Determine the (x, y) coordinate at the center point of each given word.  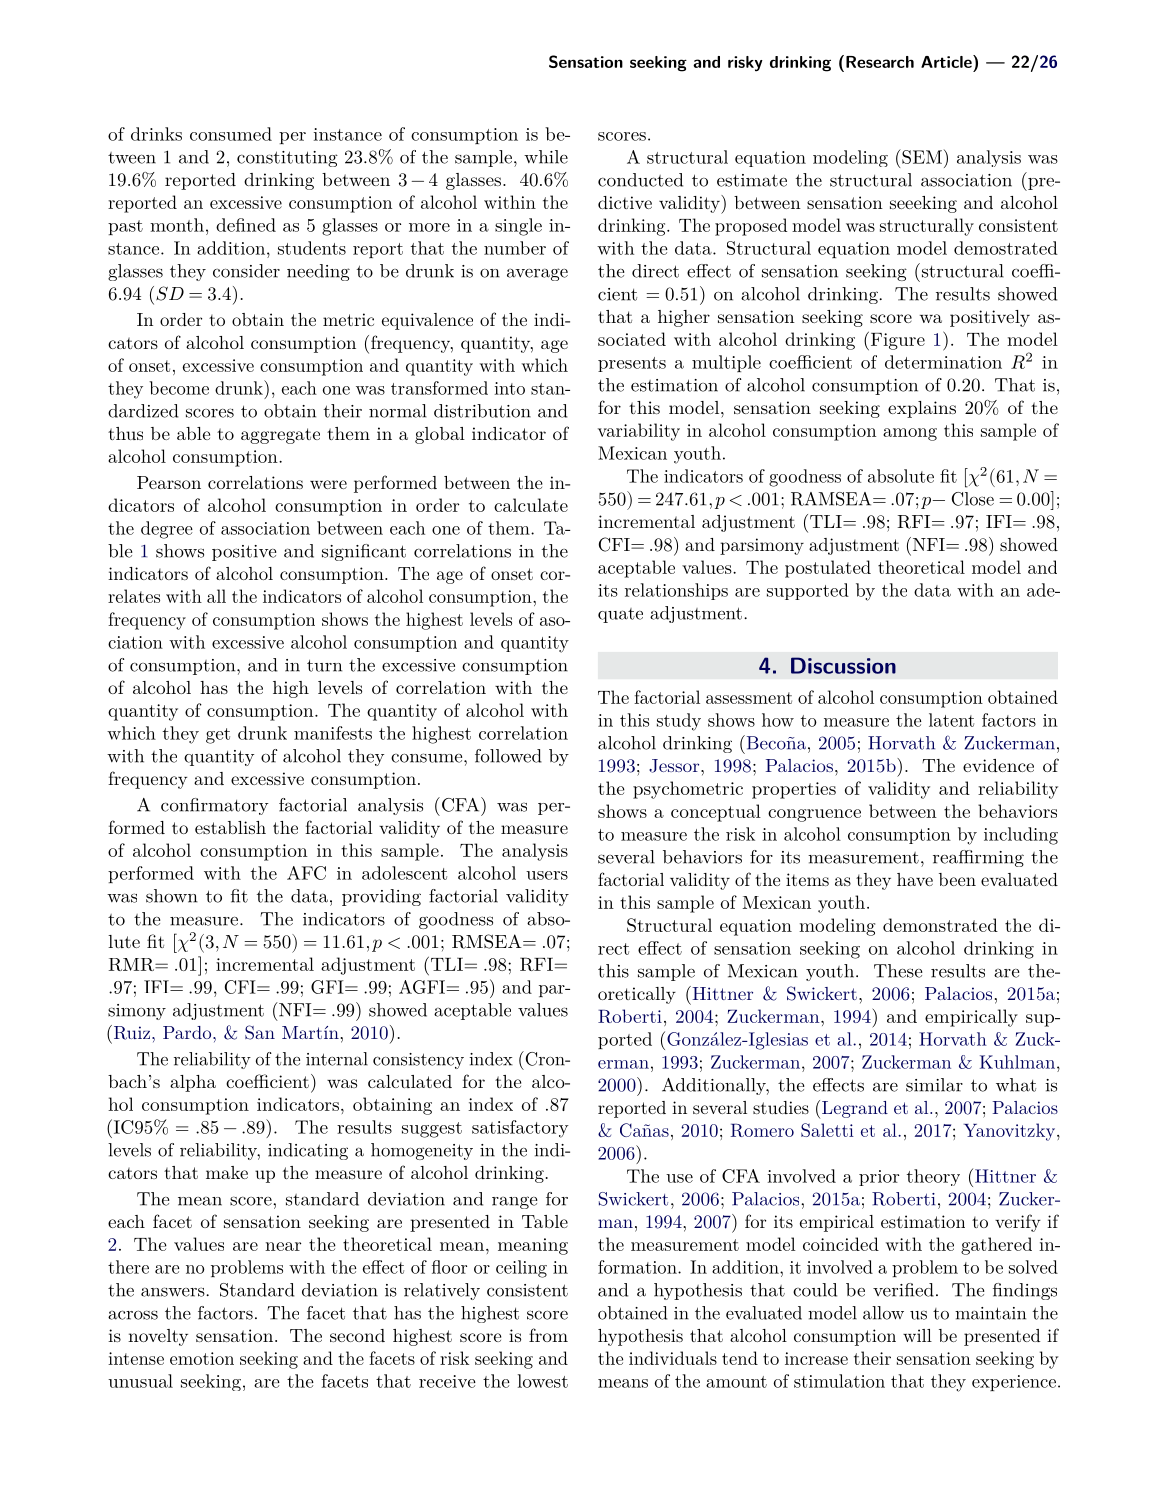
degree (167, 530)
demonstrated (940, 925)
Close (973, 499)
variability (639, 432)
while (546, 157)
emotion (202, 1358)
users (547, 875)
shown (172, 896)
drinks (156, 134)
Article (947, 61)
